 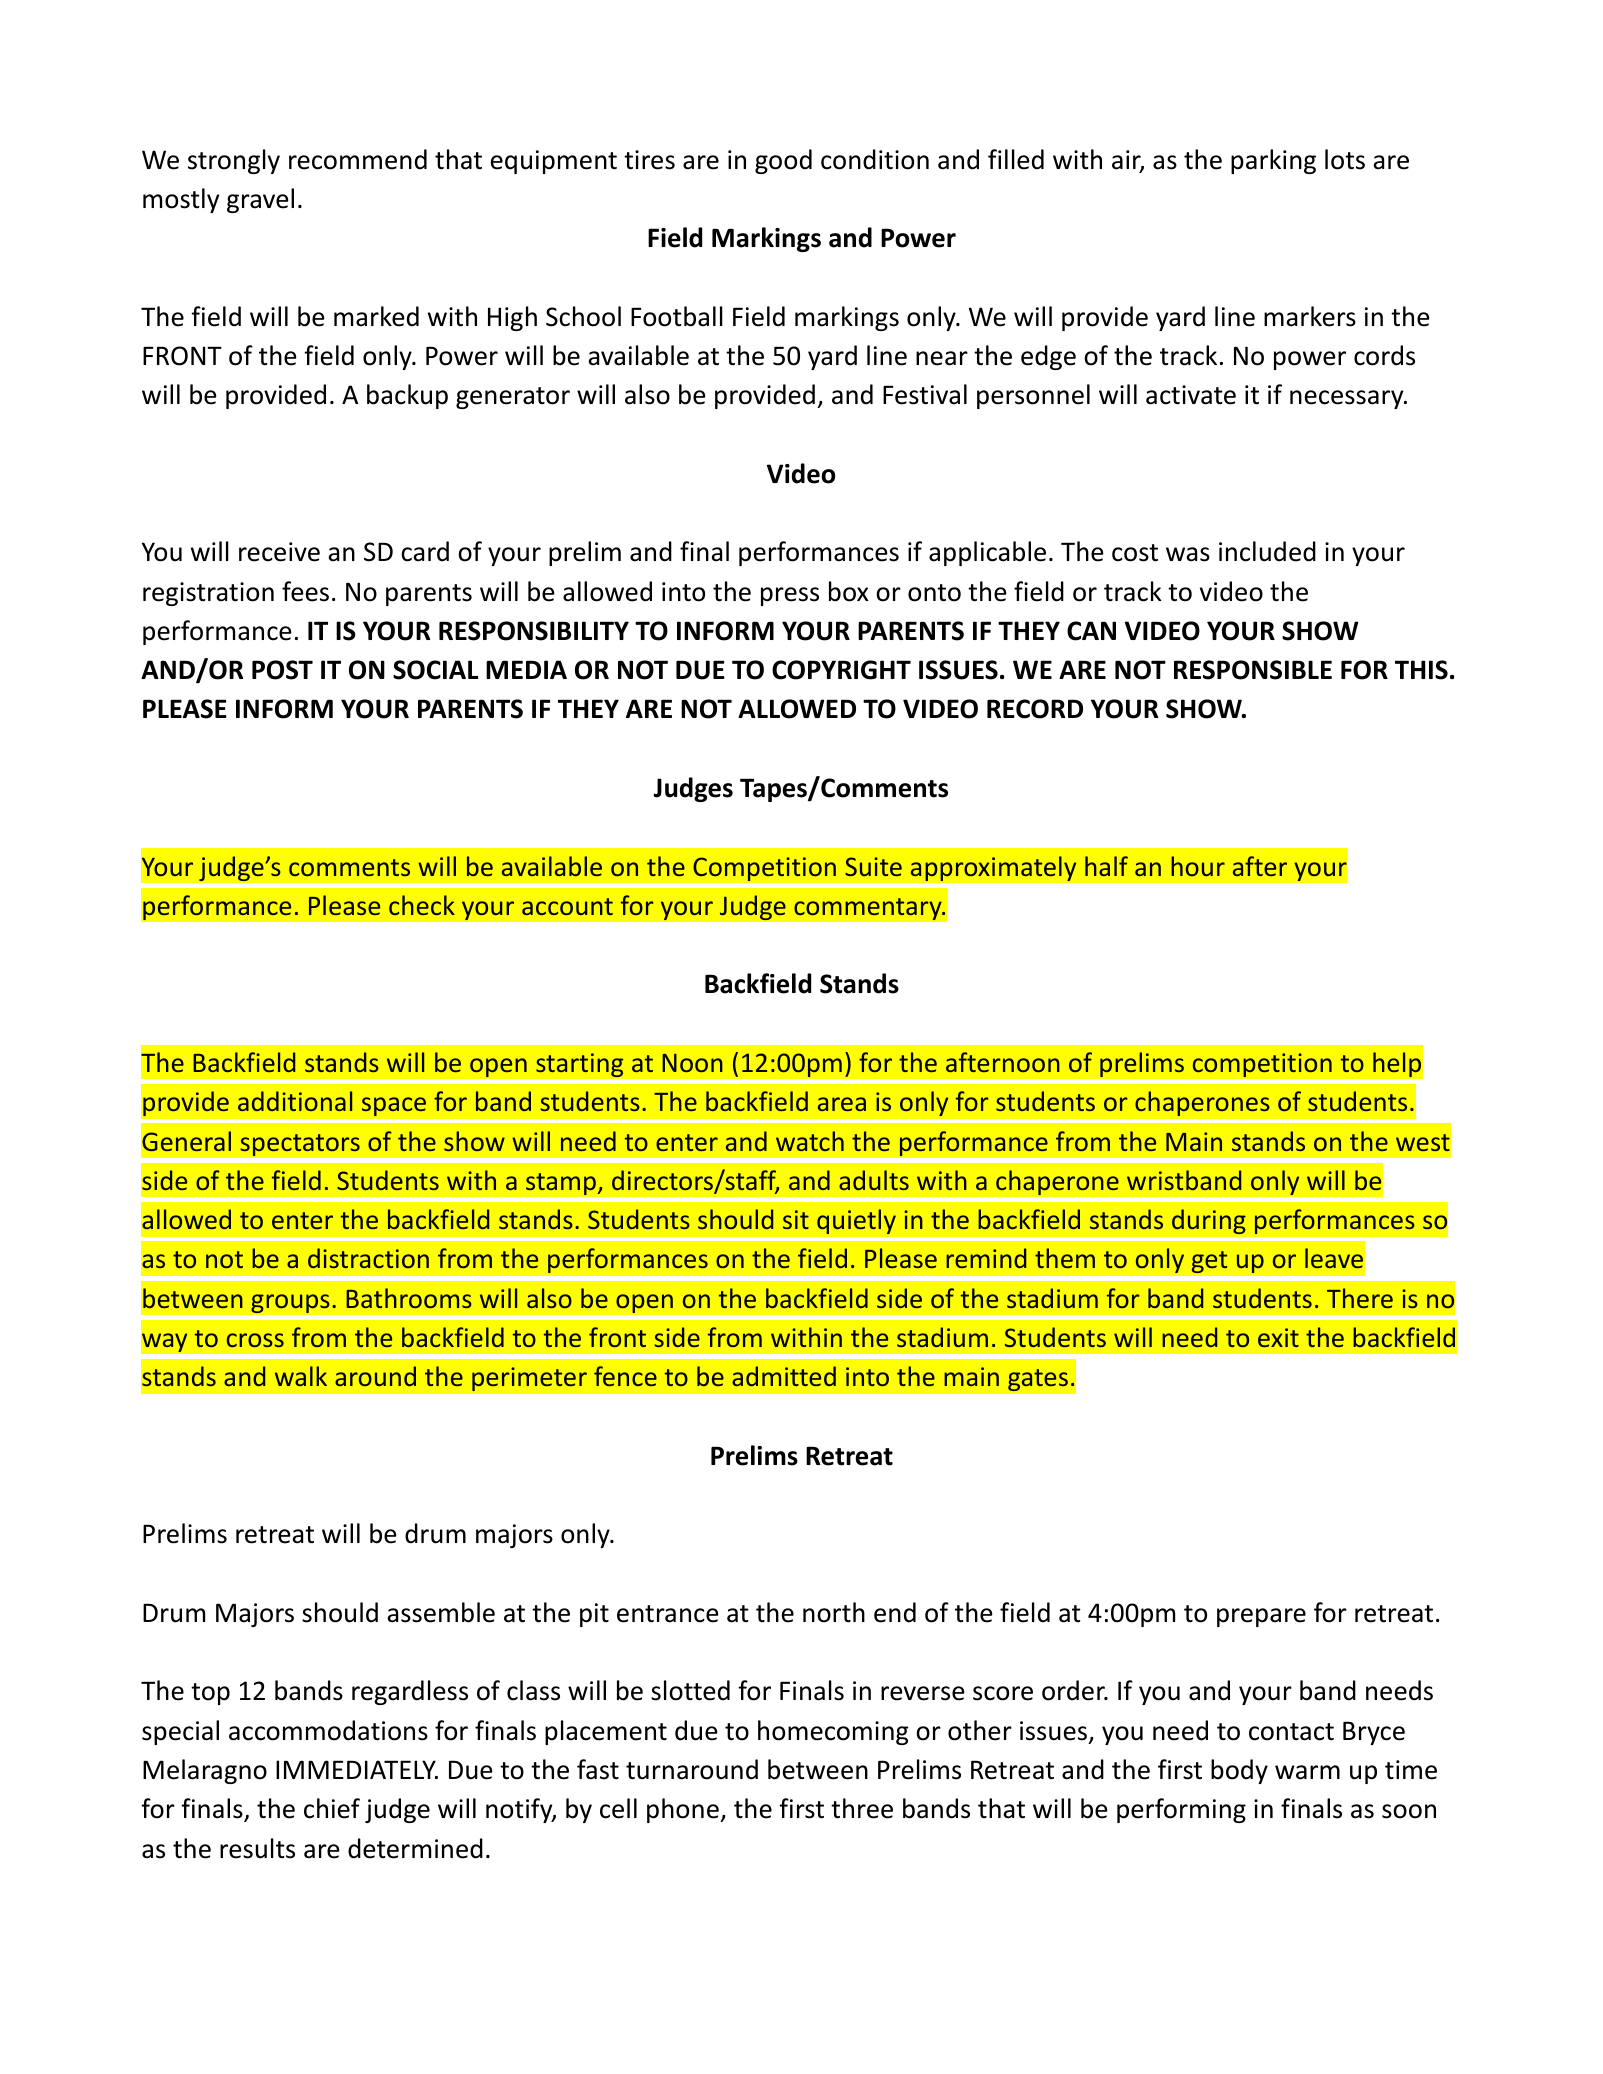 What do you see at coordinates (810, 1141) in the document?
I see `watch` at bounding box center [810, 1141].
